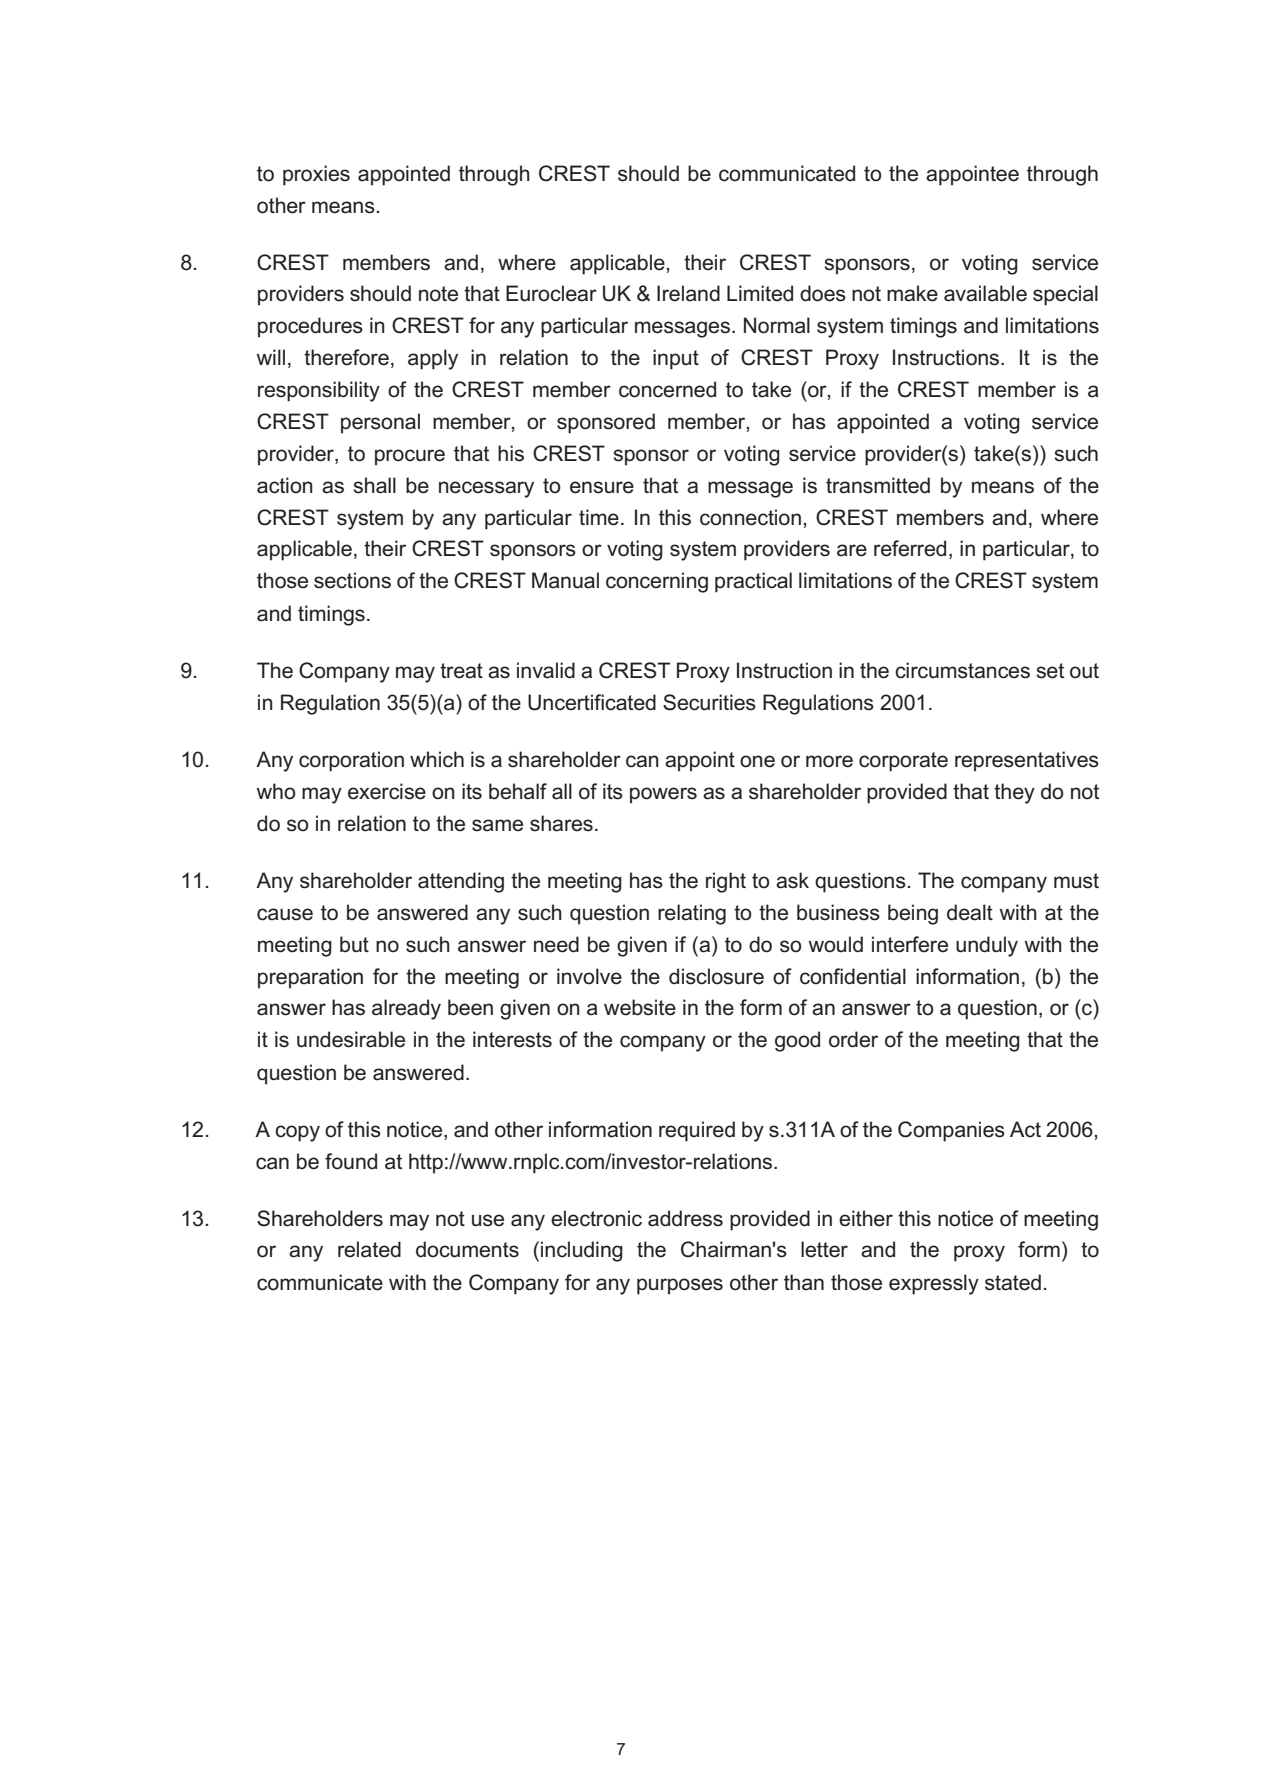 The width and height of the screenshot is (1264, 1789). What do you see at coordinates (352, 580) in the screenshot?
I see `sections` at bounding box center [352, 580].
